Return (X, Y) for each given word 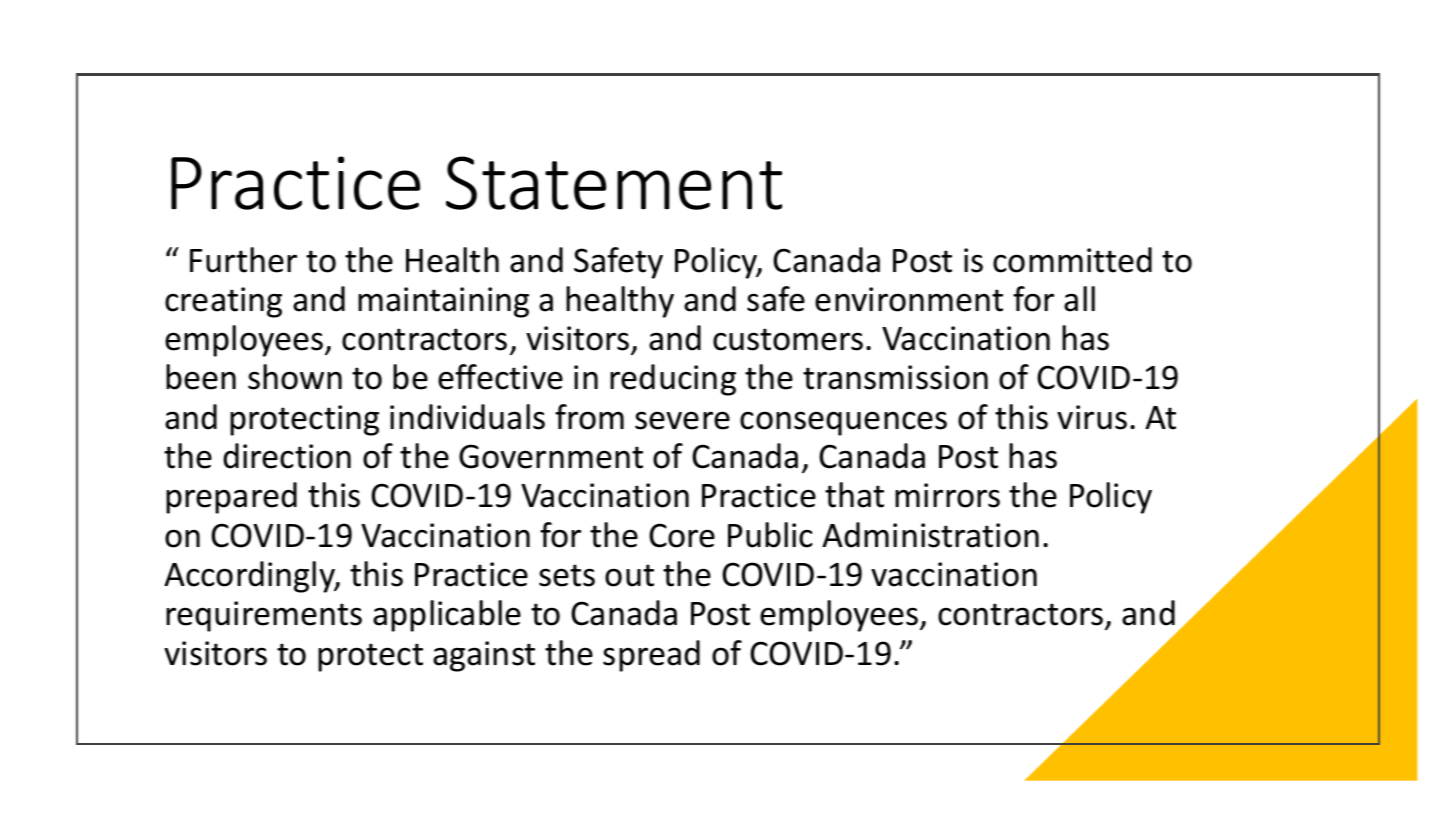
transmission (895, 377)
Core (682, 535)
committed (1072, 260)
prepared (231, 498)
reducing (673, 380)
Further (243, 260)
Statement (614, 183)
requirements (264, 616)
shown (295, 377)
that (854, 495)
